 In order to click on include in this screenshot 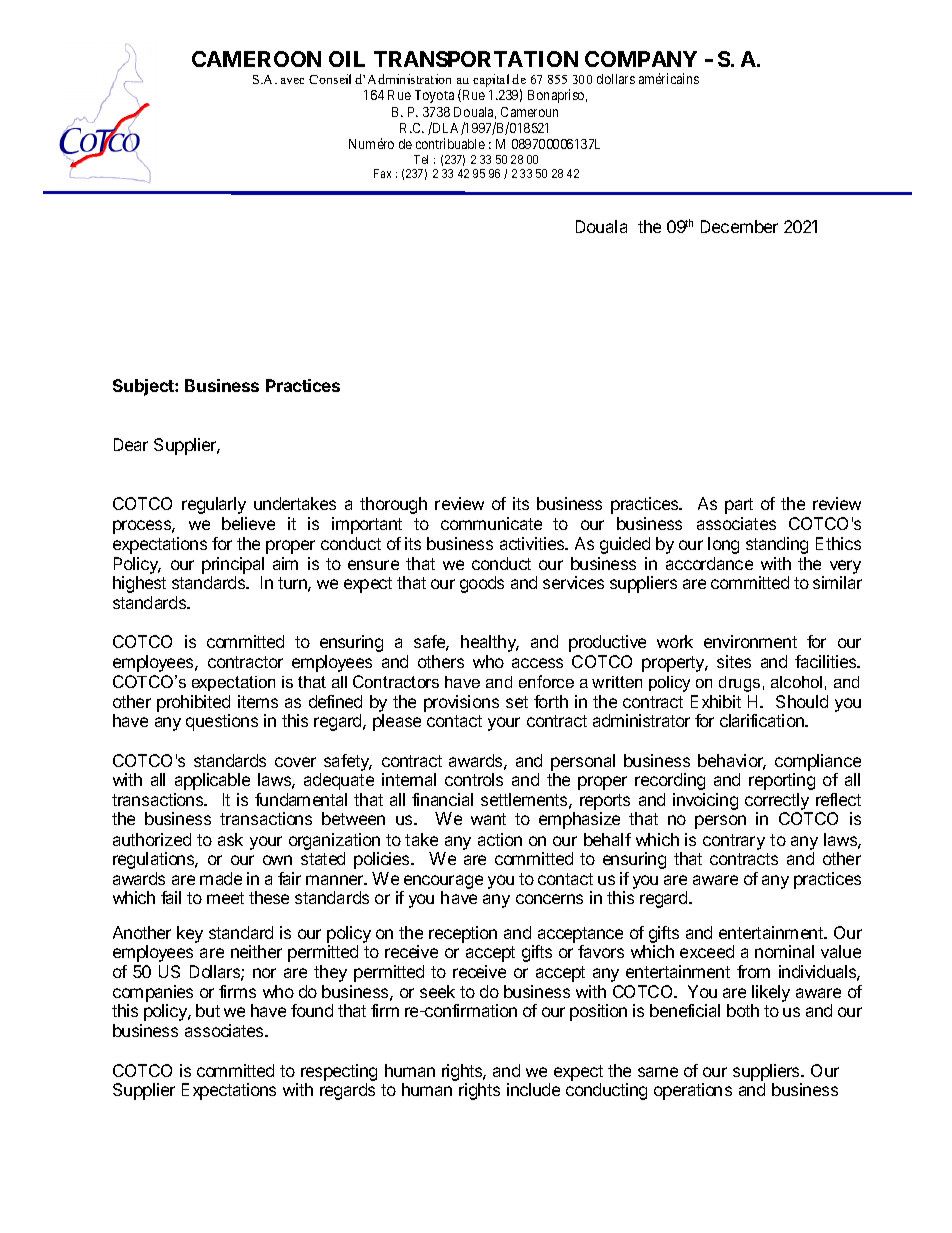, I will do `click(533, 1089)`.
